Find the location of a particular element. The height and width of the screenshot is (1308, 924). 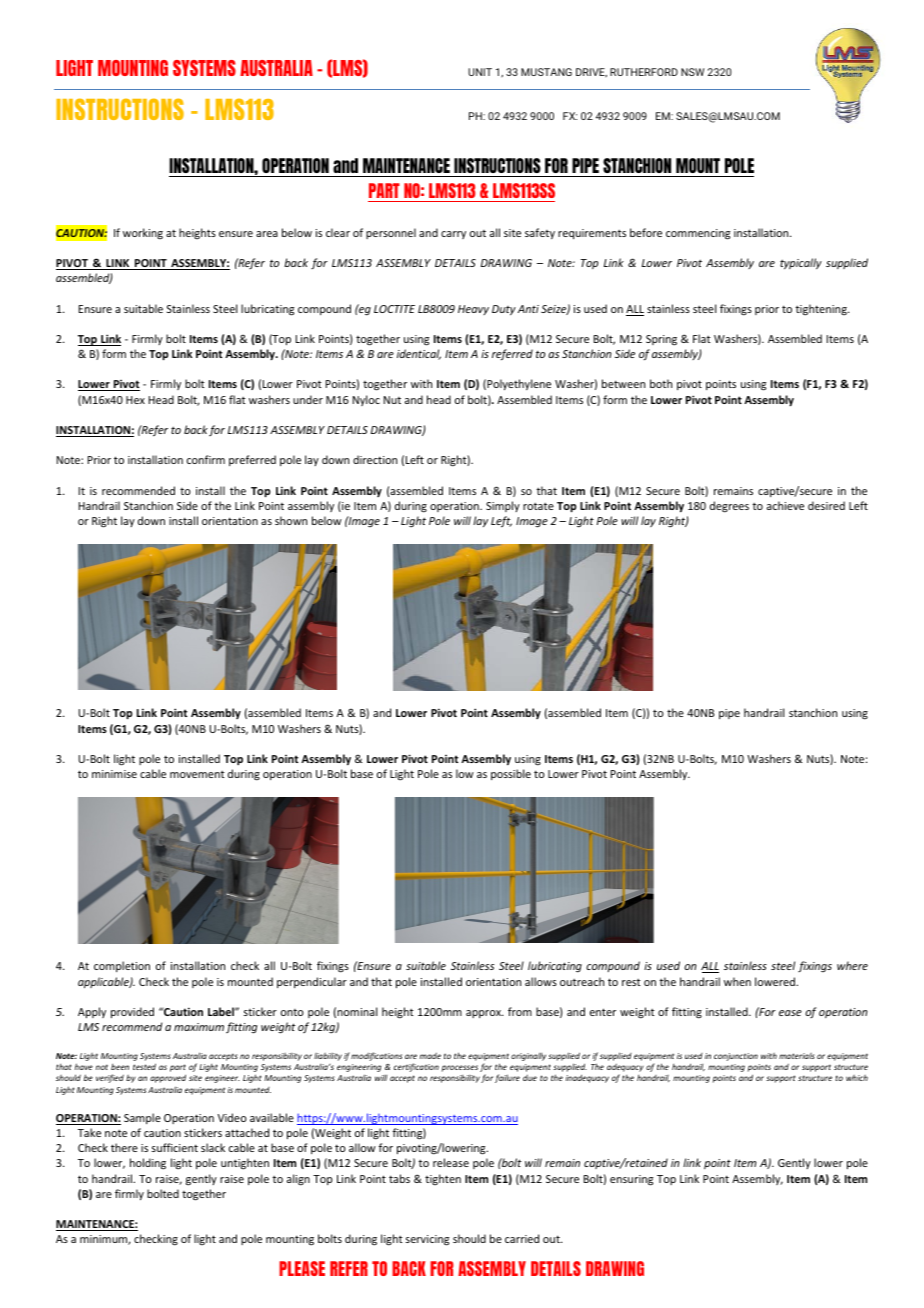

Heavy is located at coordinates (473, 310).
